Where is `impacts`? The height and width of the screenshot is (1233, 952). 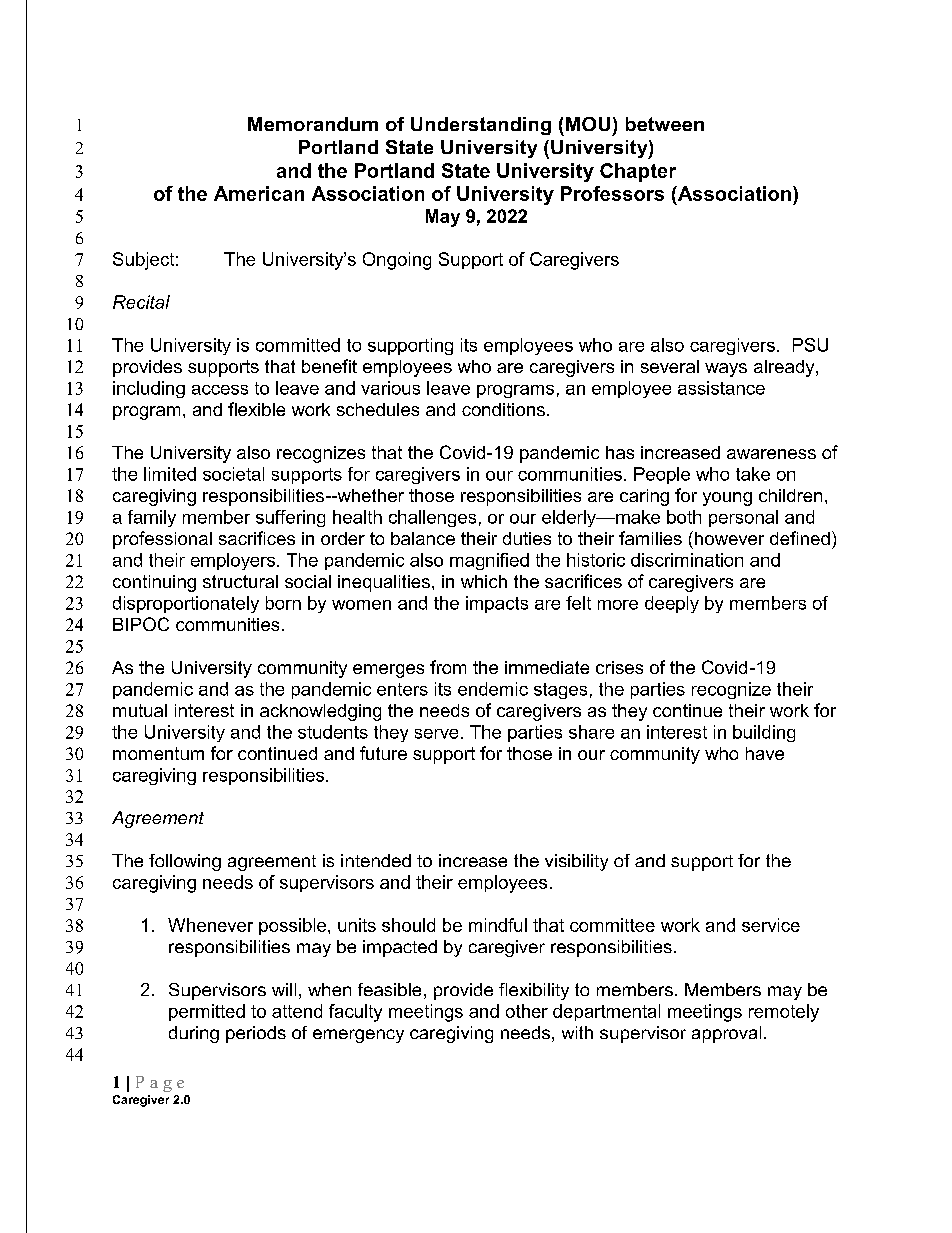 impacts is located at coordinates (497, 604).
